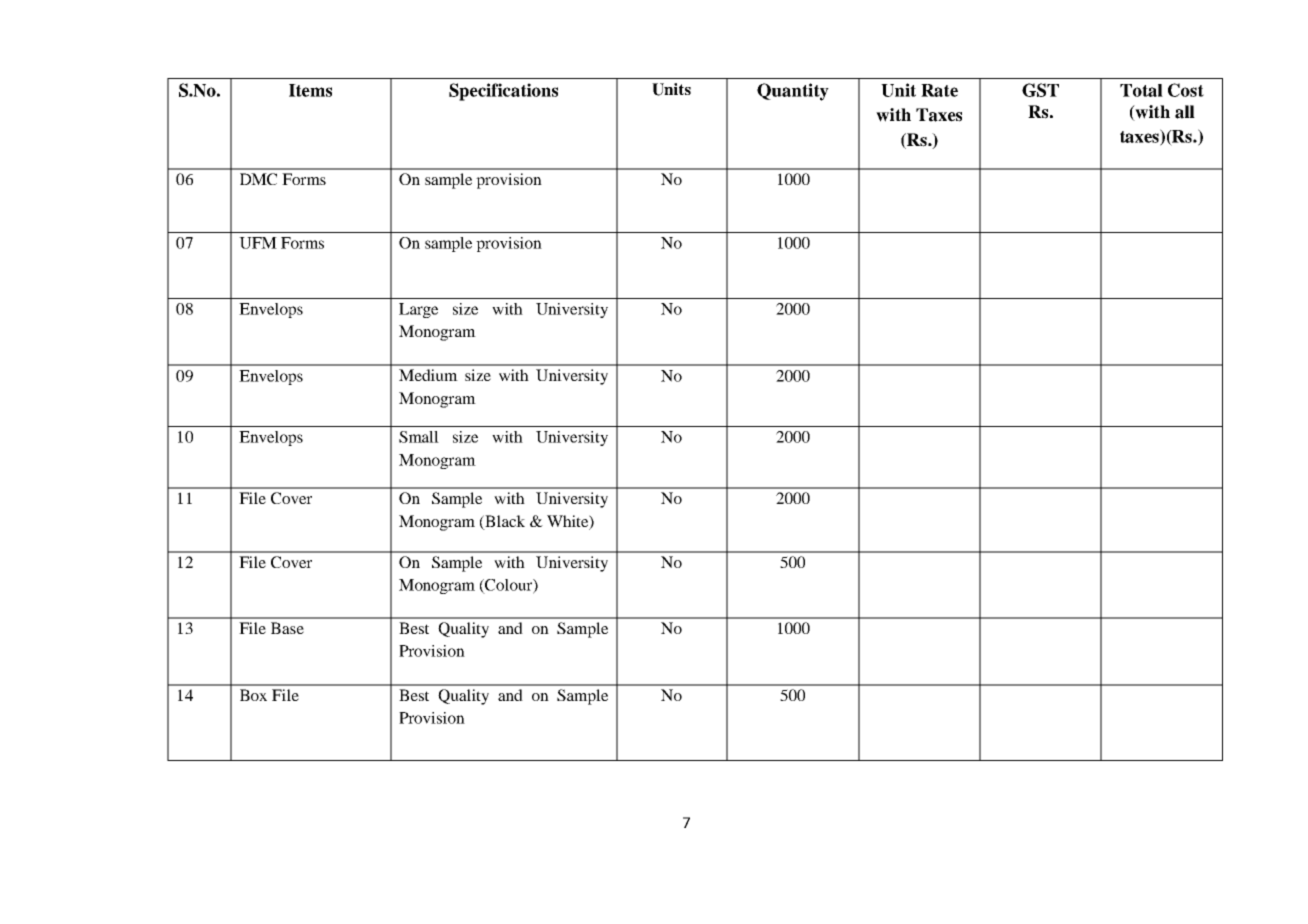  I want to click on Black, so click(504, 521).
